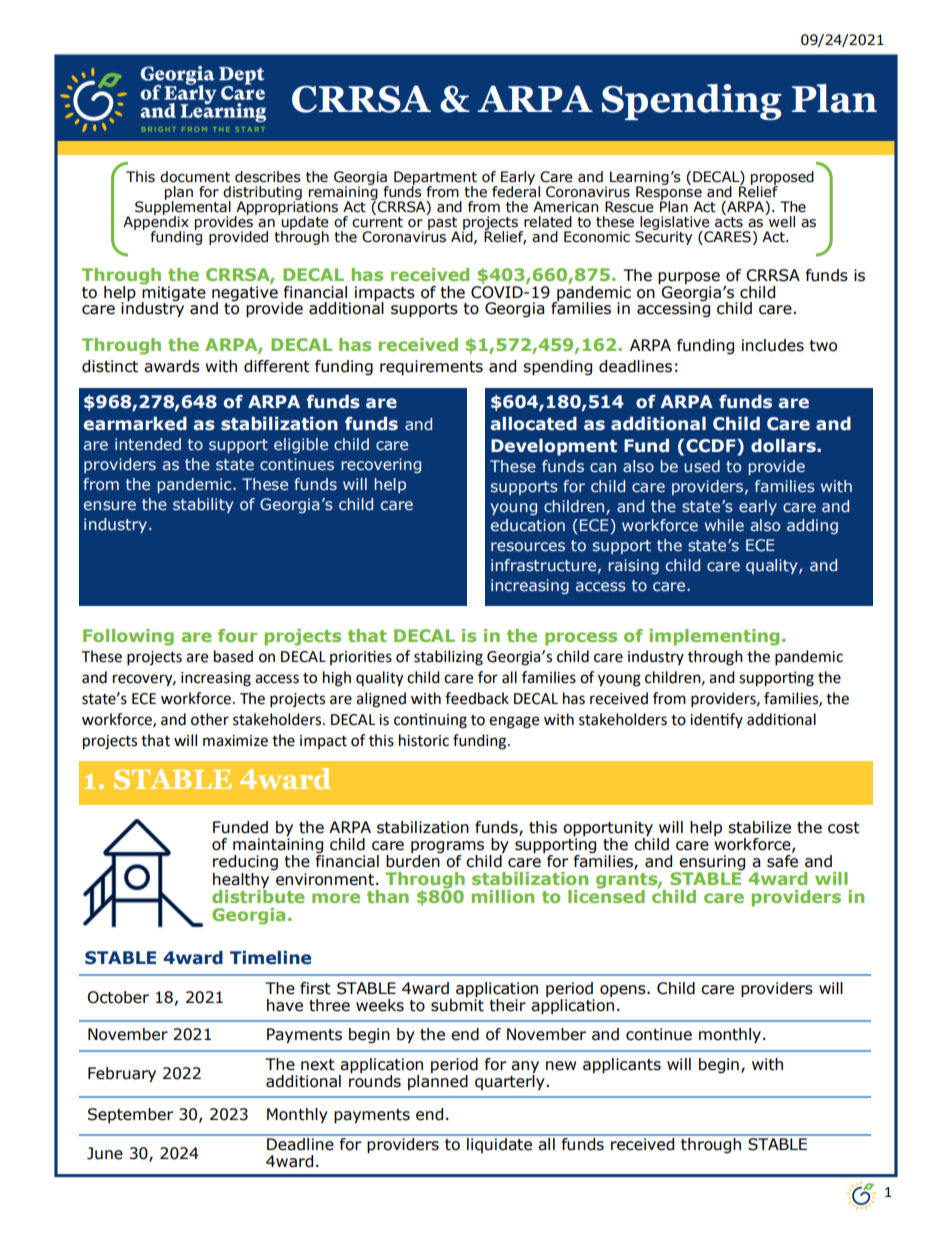 This screenshot has width=952, height=1233. I want to click on past, so click(441, 223).
